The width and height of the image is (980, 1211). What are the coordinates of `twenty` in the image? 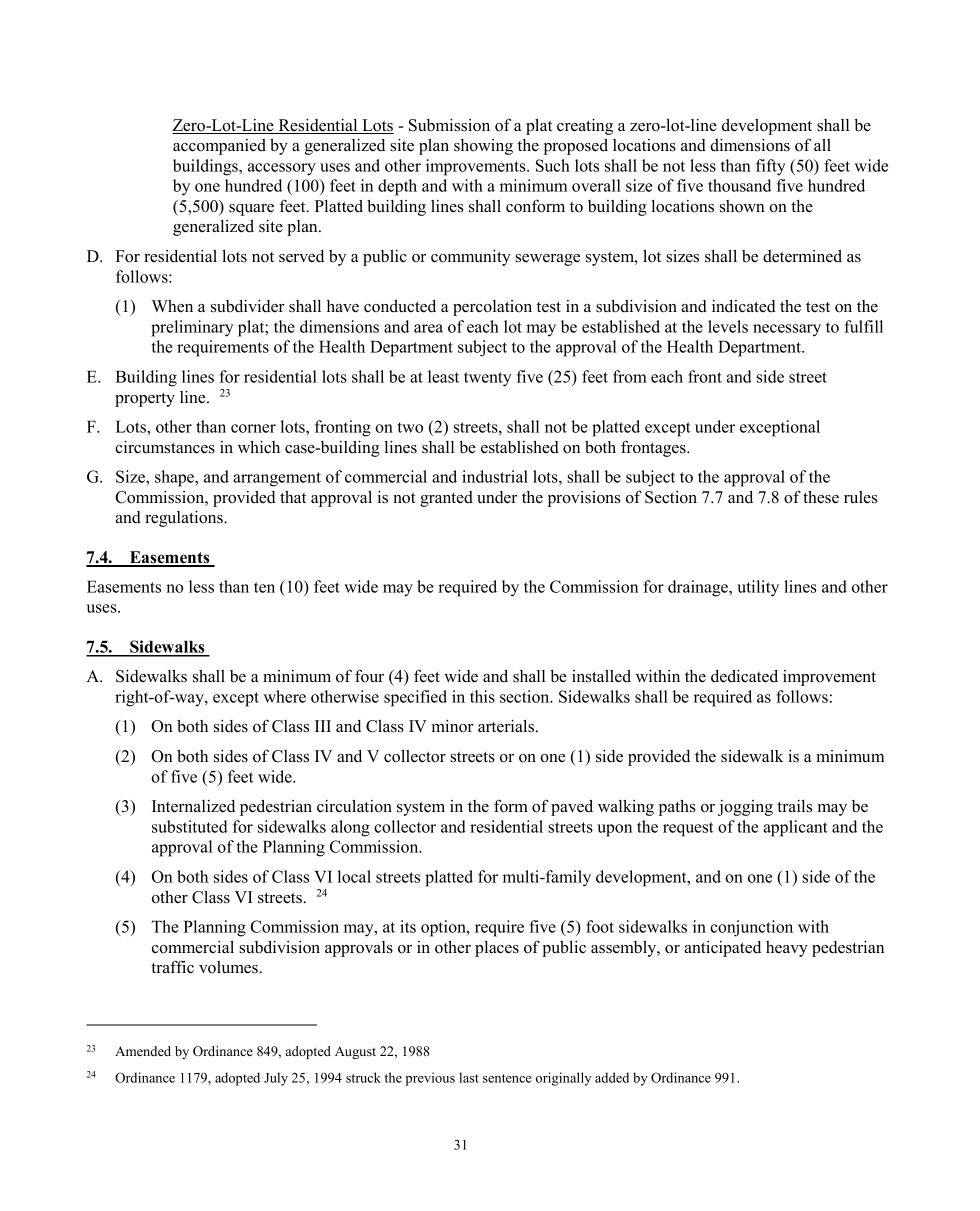 It's located at (487, 379).
